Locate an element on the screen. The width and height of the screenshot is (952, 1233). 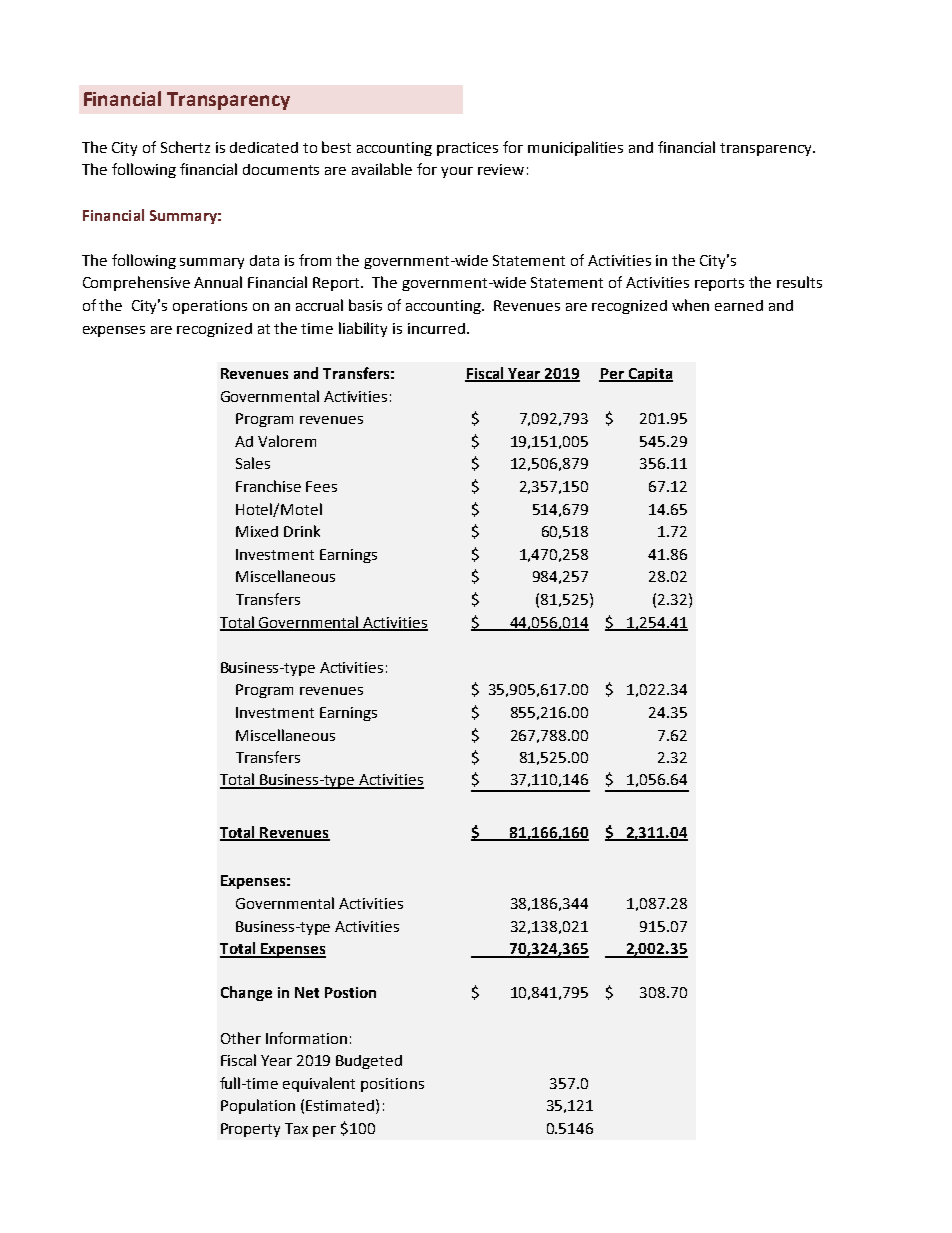
Capita is located at coordinates (649, 375).
